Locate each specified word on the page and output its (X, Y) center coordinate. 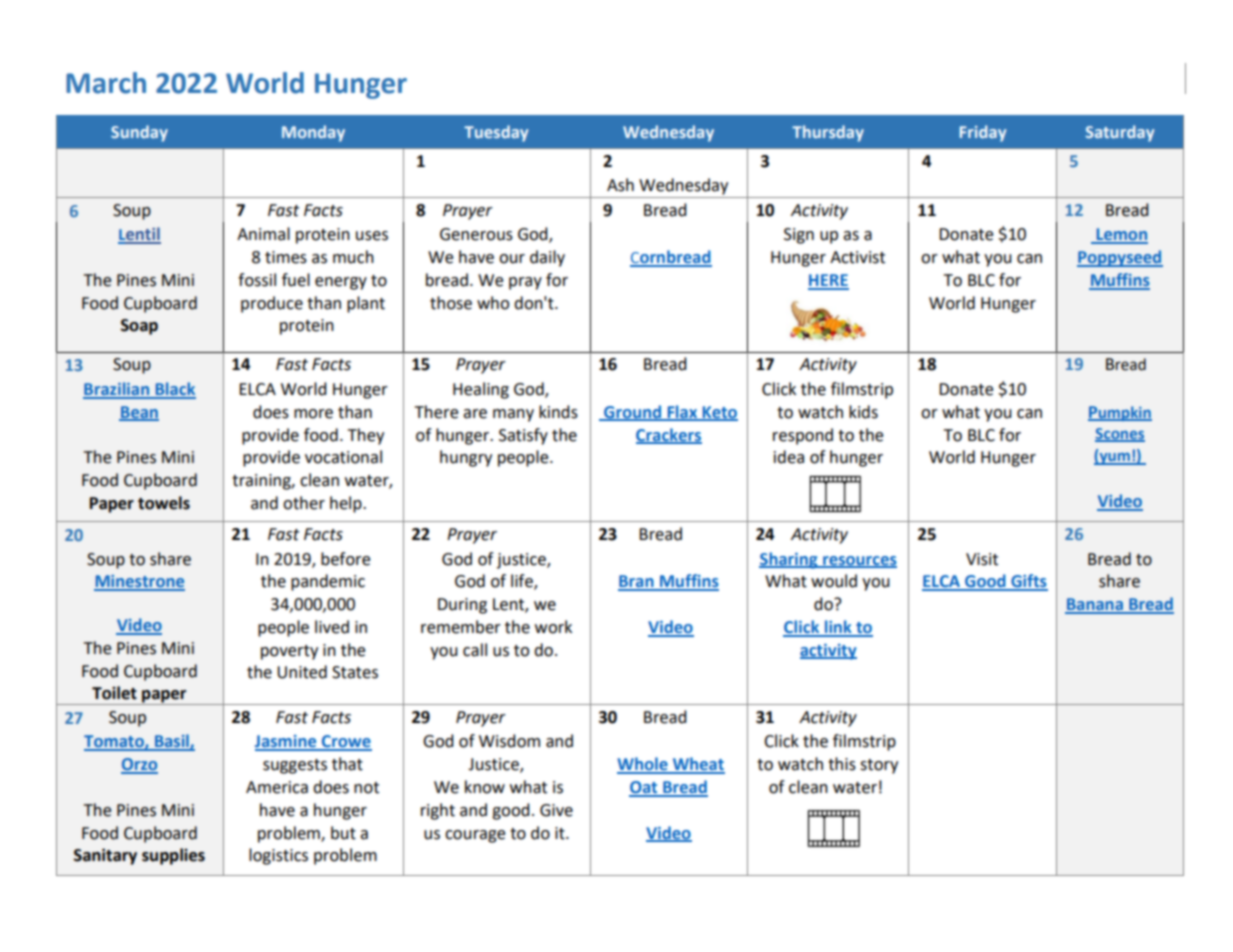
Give (556, 810)
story (879, 766)
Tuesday (496, 133)
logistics (278, 856)
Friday (983, 133)
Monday (313, 133)
